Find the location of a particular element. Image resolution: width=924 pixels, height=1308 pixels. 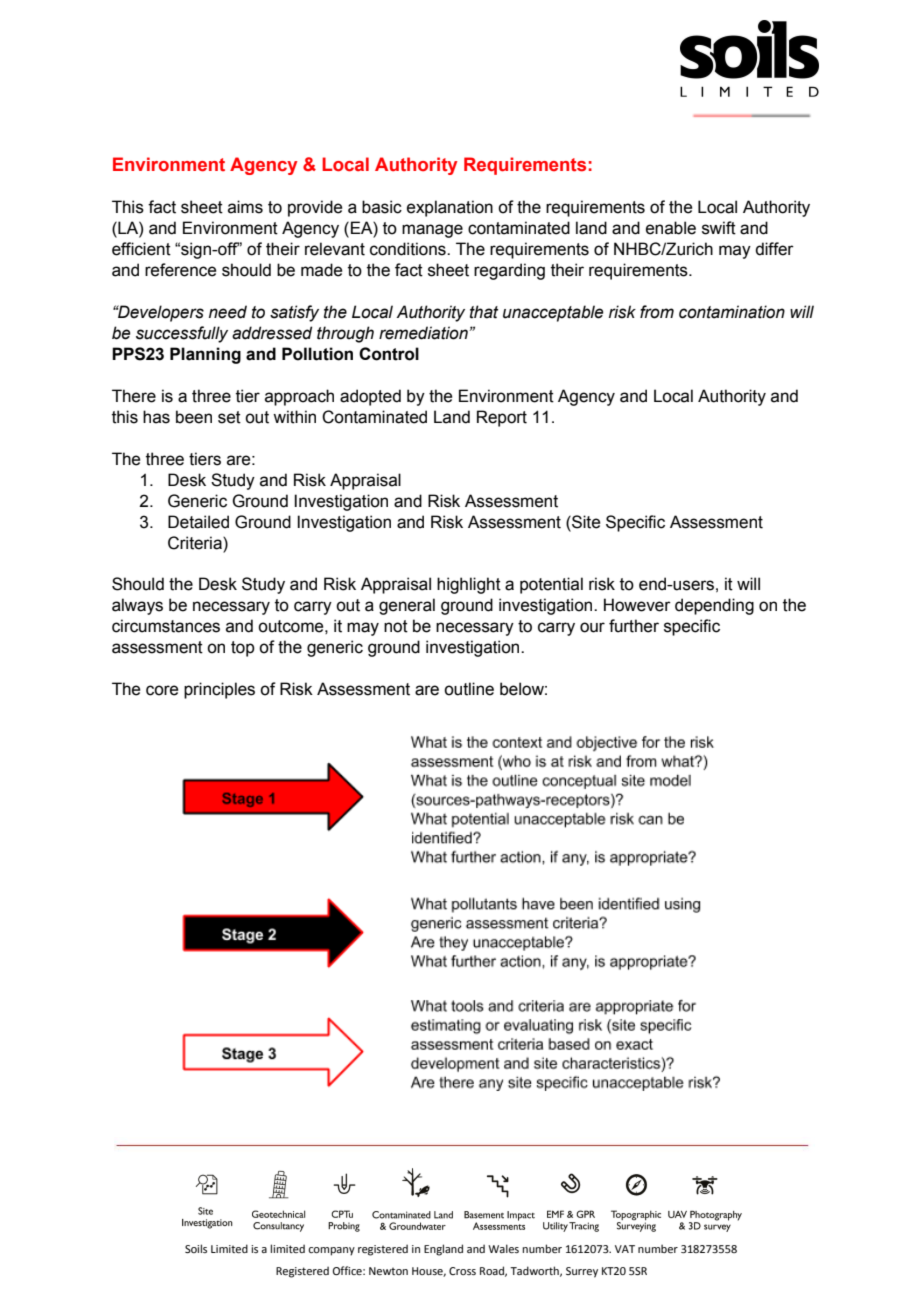

further is located at coordinates (634, 626).
